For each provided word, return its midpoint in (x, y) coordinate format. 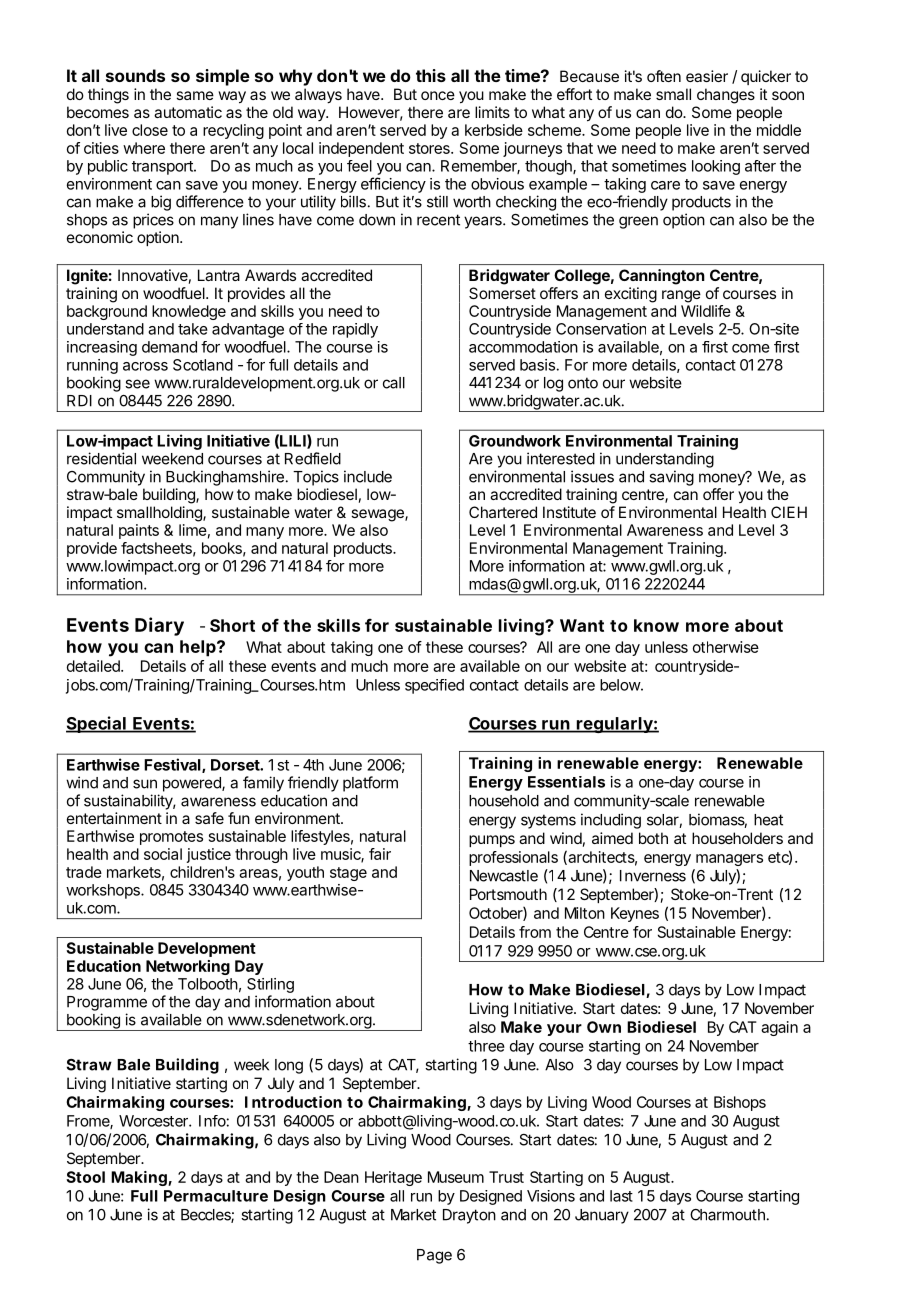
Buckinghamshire (225, 478)
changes (726, 96)
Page (434, 1256)
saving (671, 478)
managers (729, 860)
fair (380, 854)
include (368, 476)
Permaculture (216, 1196)
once (438, 95)
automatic (188, 112)
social (163, 854)
